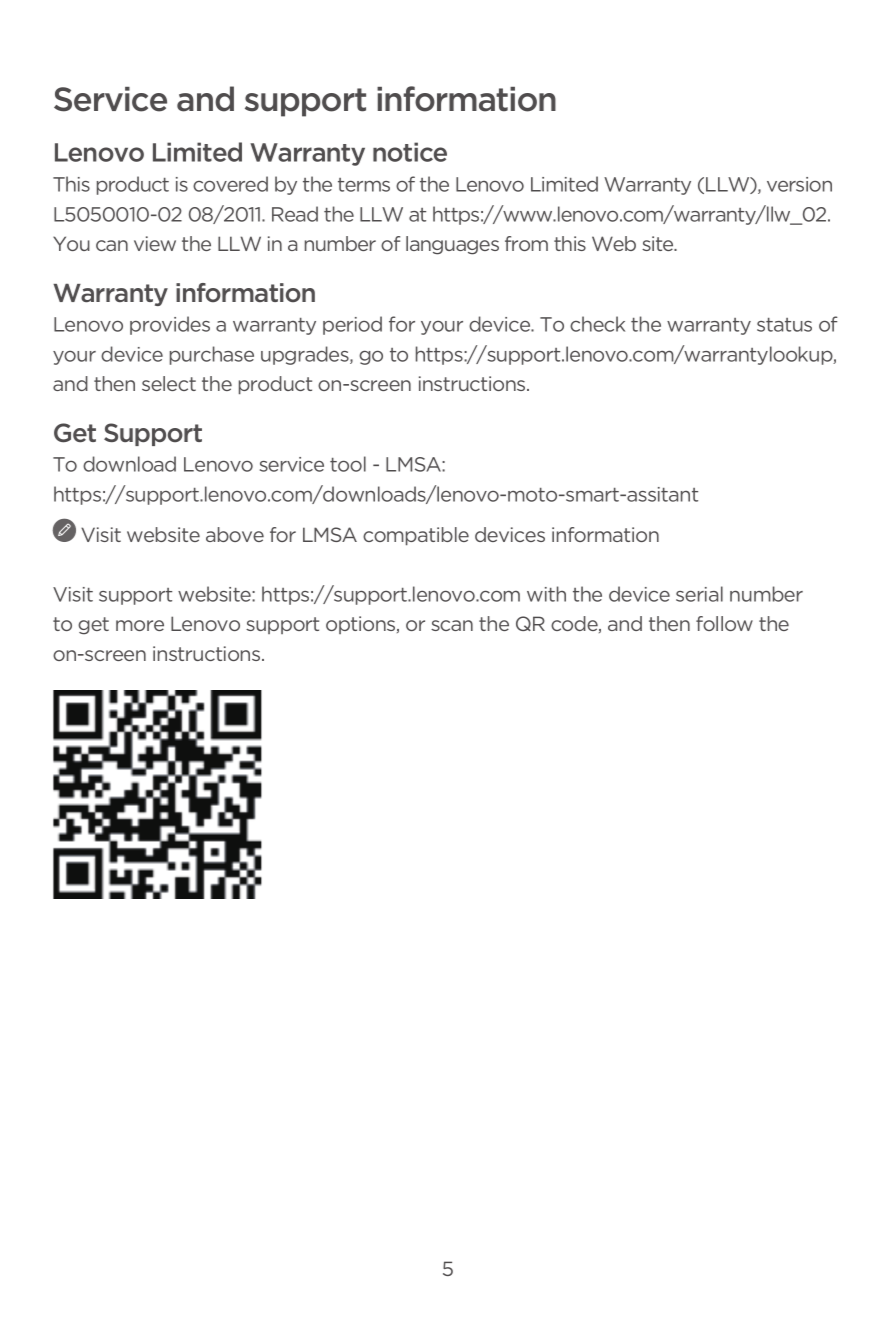  I want to click on provides, so click(170, 325).
